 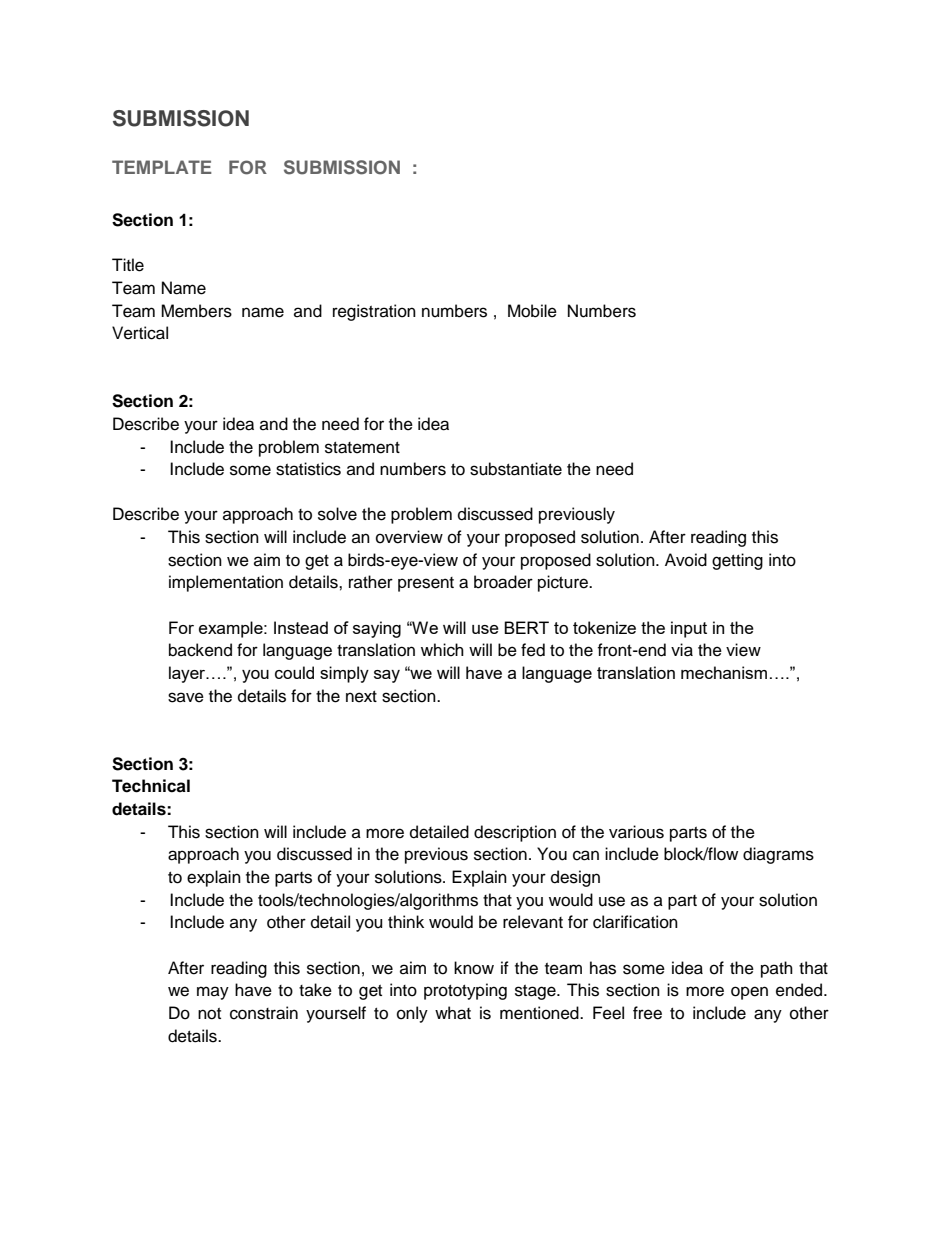 I want to click on substantiate, so click(x=516, y=469).
